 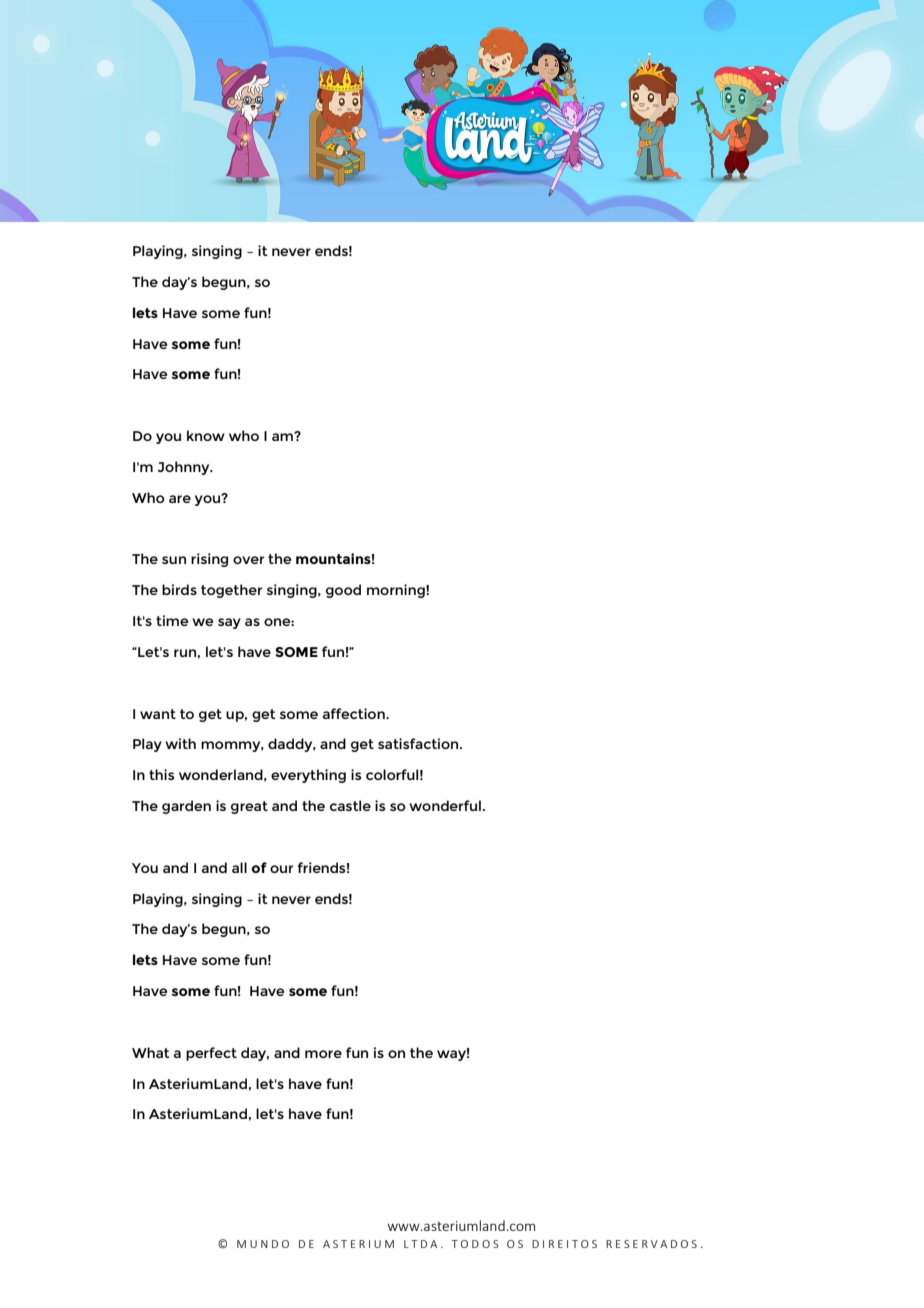 I want to click on good, so click(x=343, y=591).
